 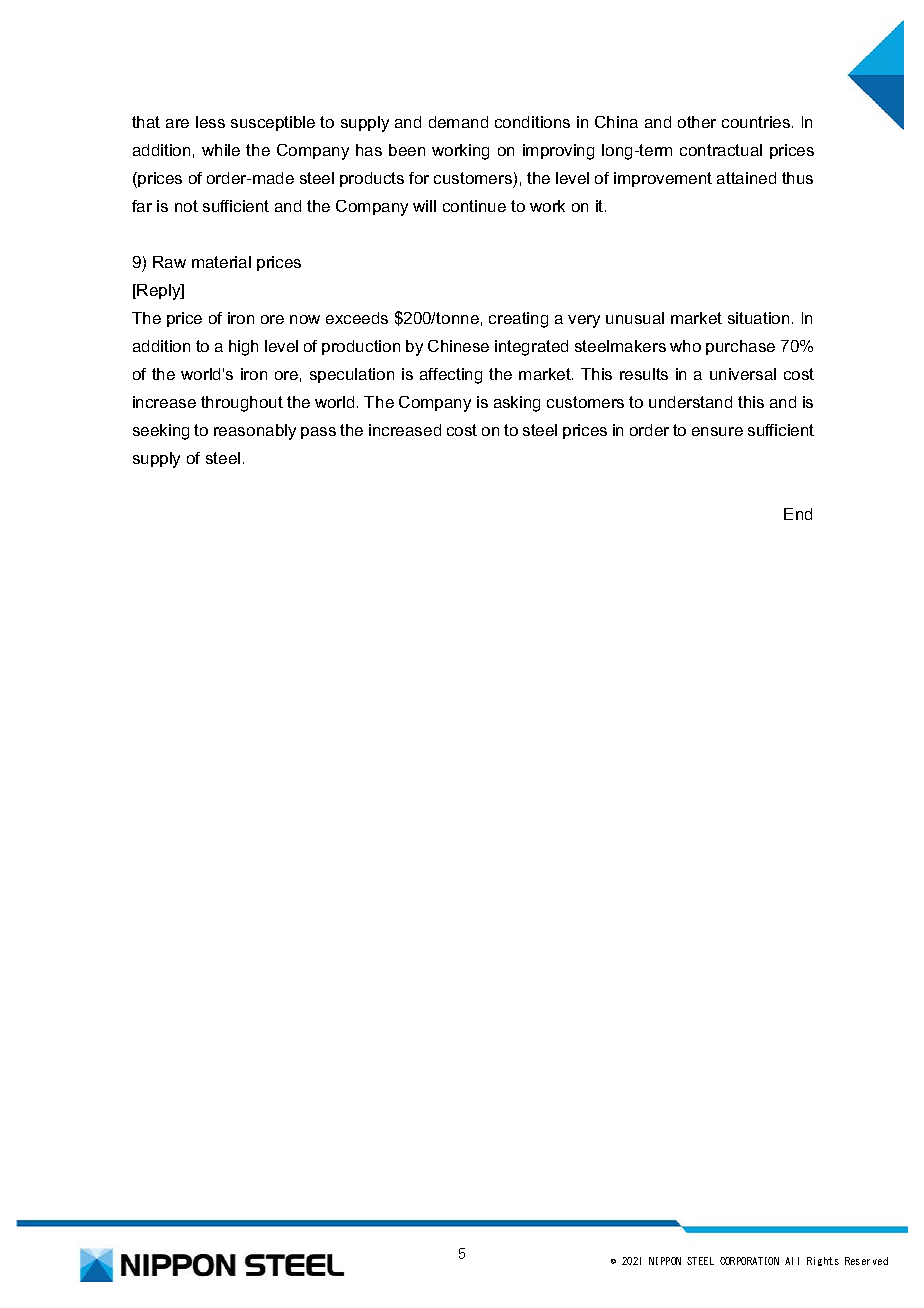 What do you see at coordinates (517, 404) in the document?
I see `asking` at bounding box center [517, 404].
